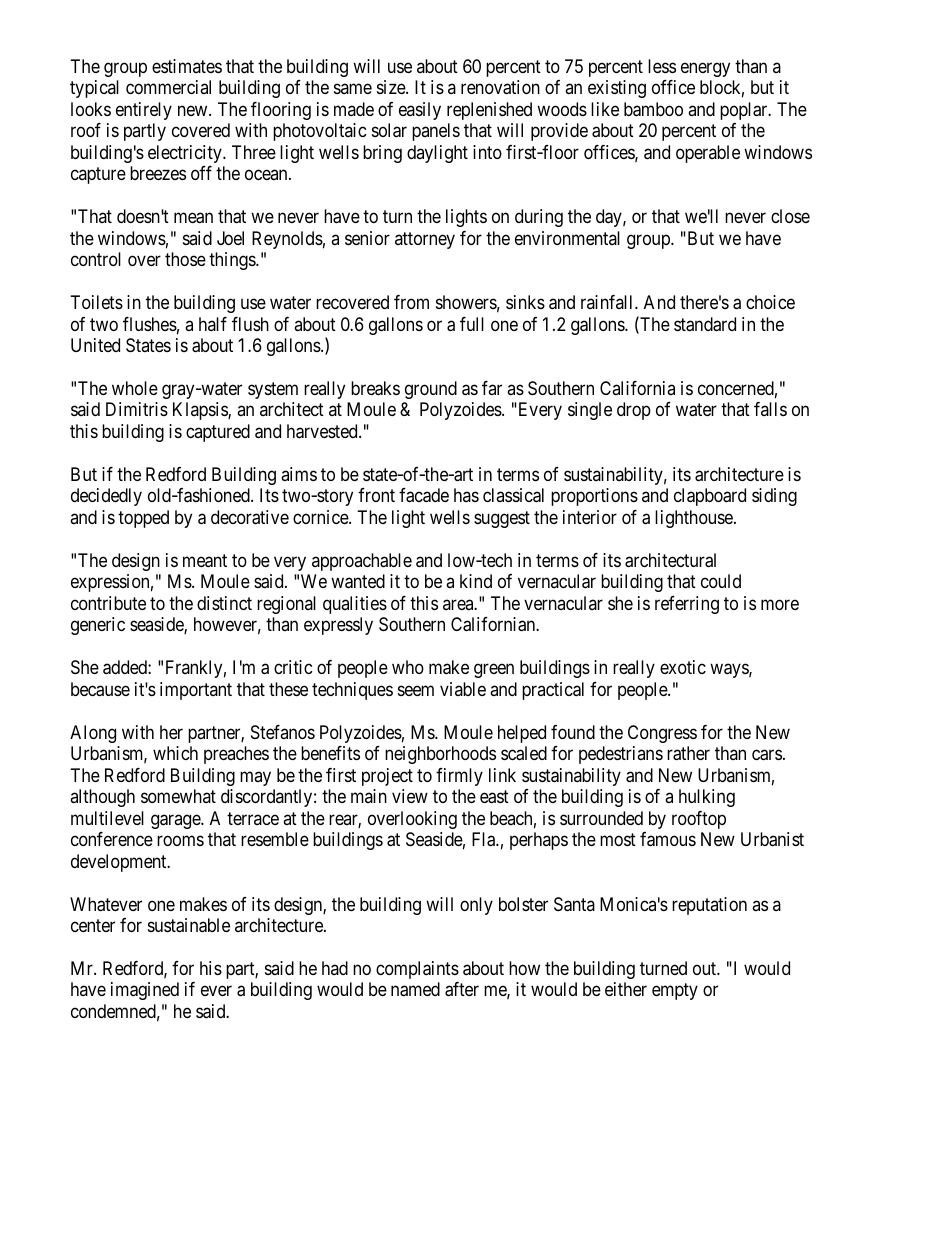 Image resolution: width=952 pixels, height=1233 pixels. What do you see at coordinates (145, 991) in the screenshot?
I see `imagined` at bounding box center [145, 991].
